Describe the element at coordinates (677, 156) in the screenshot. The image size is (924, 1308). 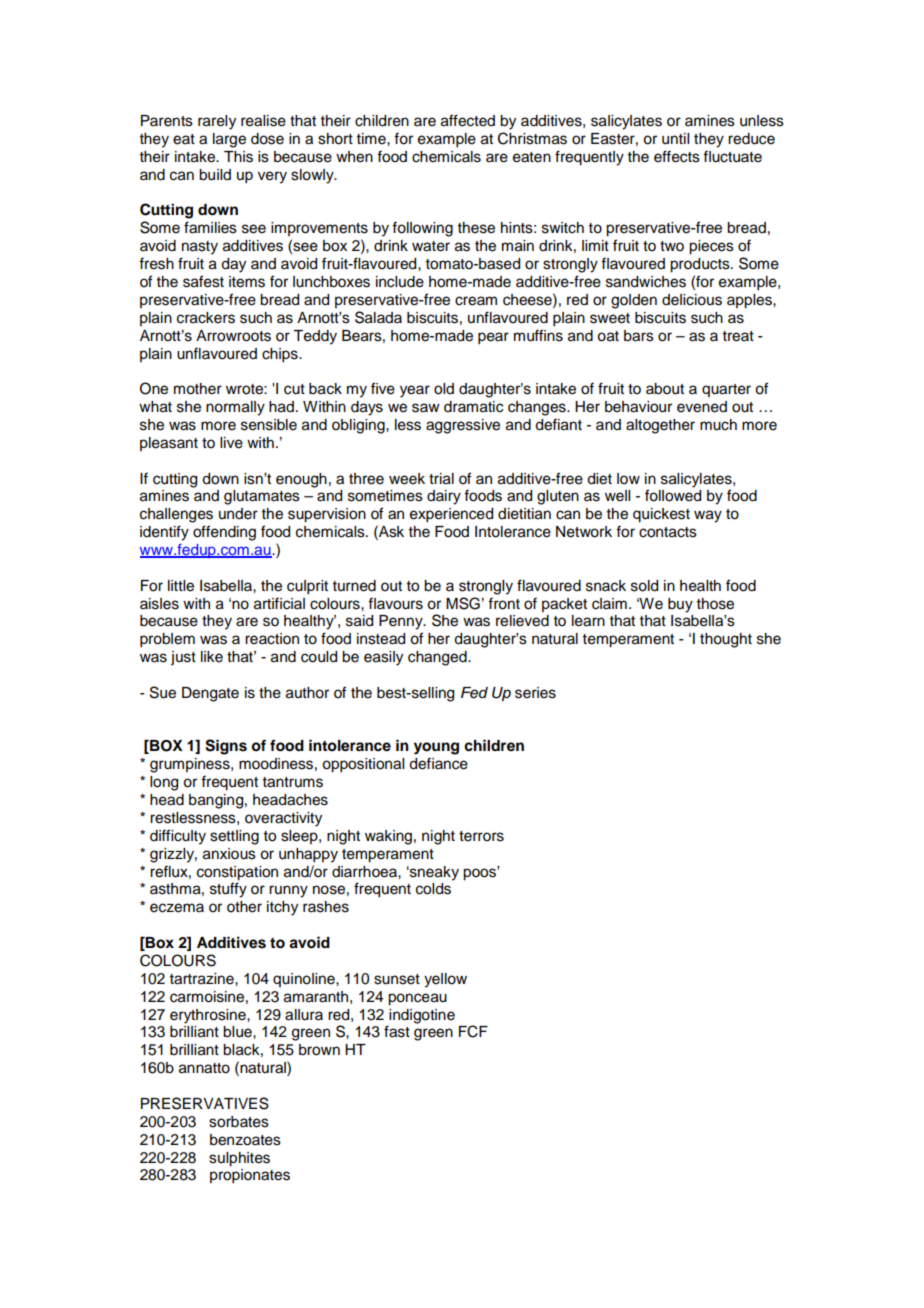
I see `effects` at that location.
